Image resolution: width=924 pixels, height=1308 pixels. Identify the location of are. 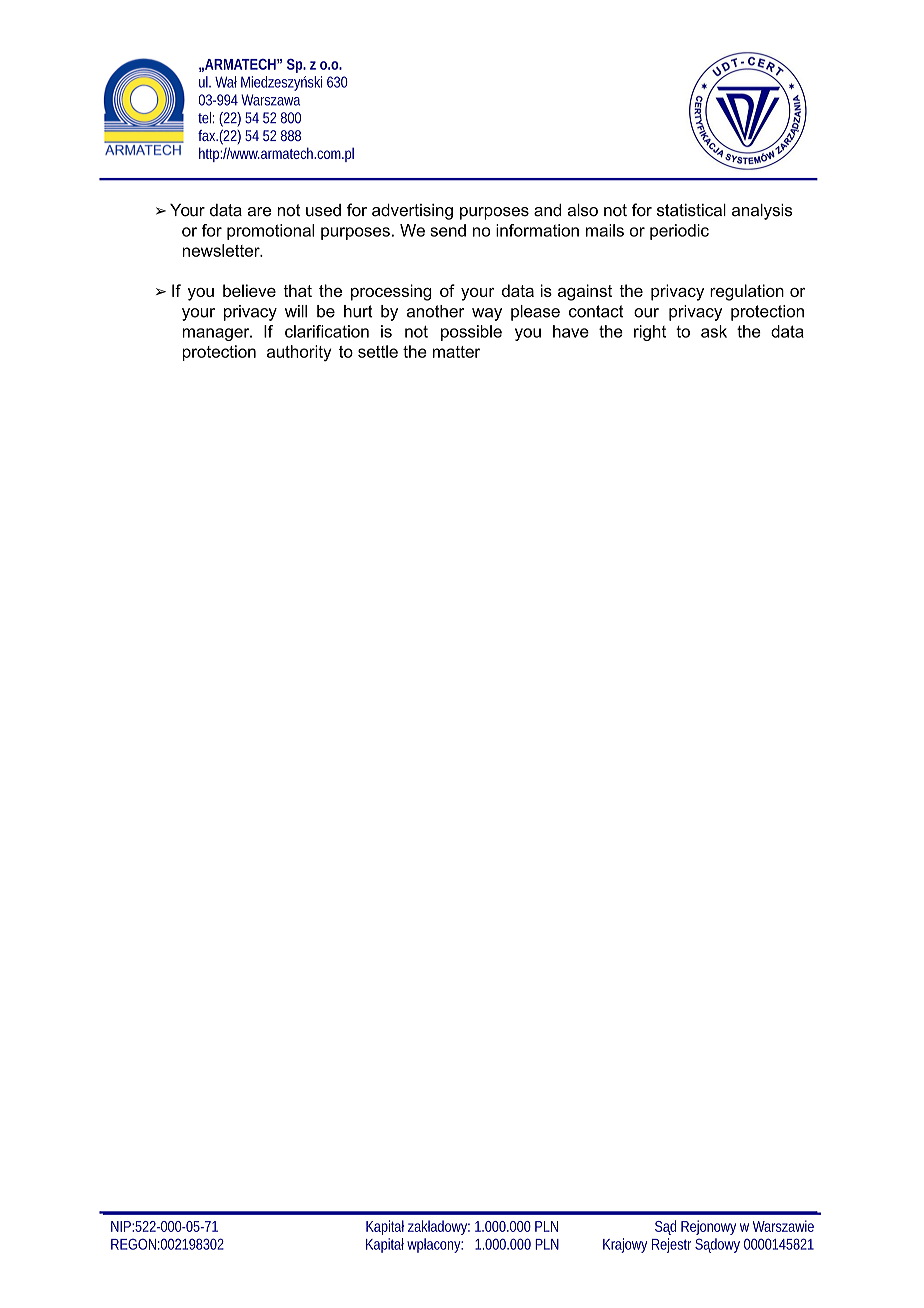
(259, 212).
